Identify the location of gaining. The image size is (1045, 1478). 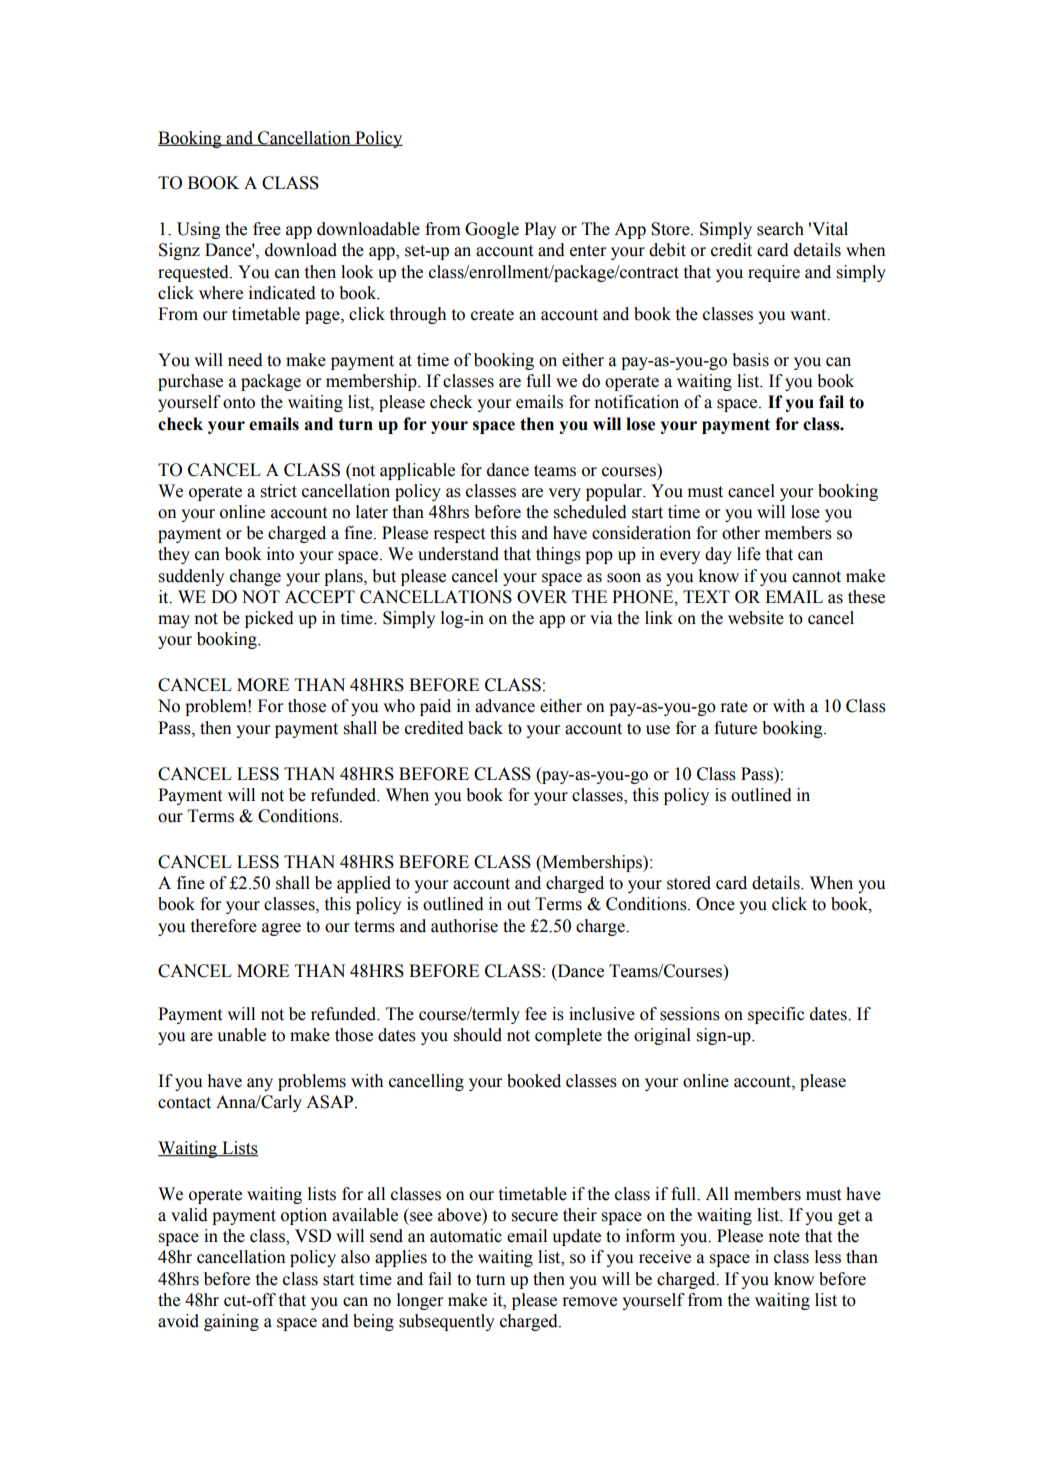
(231, 1322).
